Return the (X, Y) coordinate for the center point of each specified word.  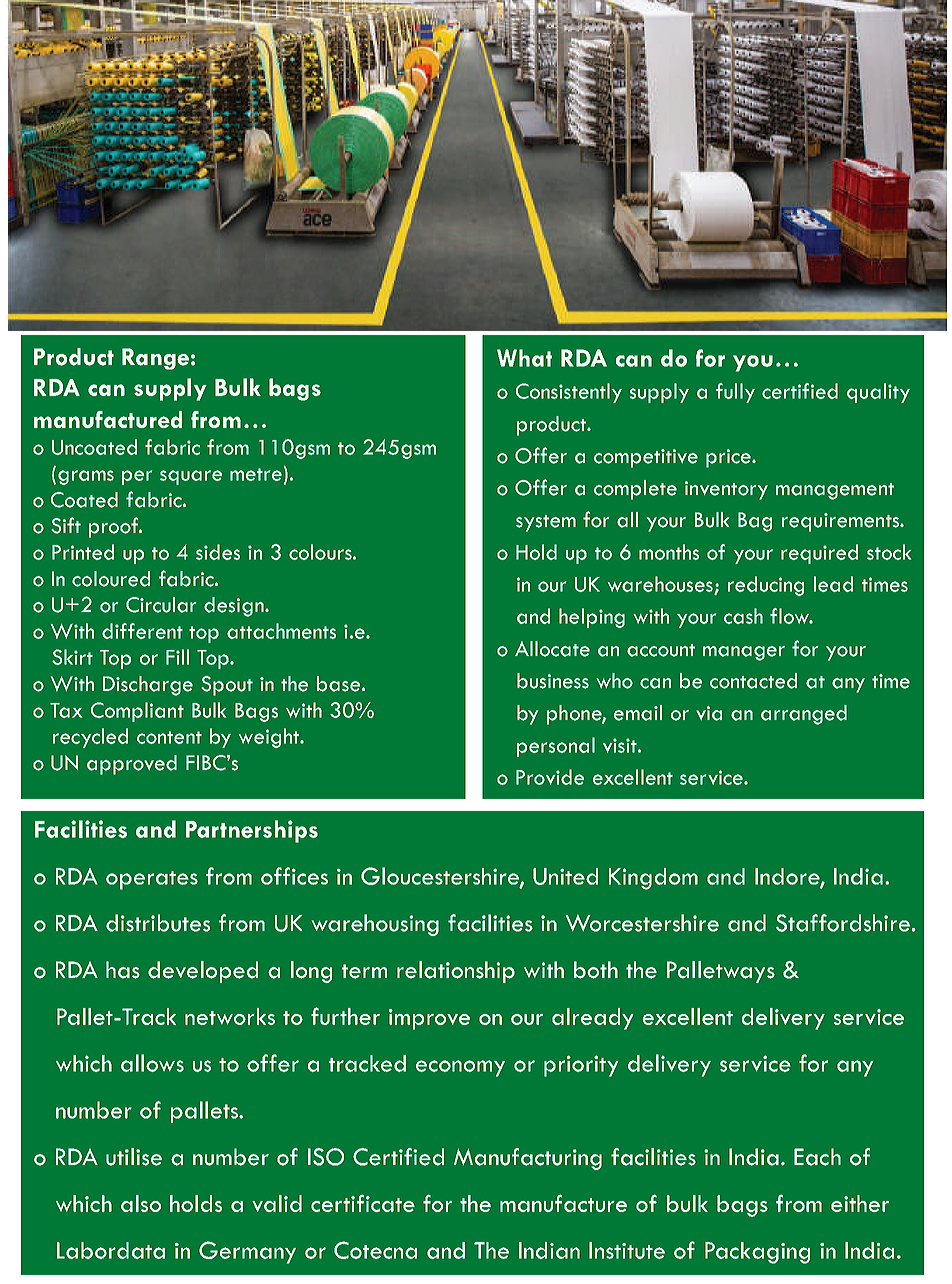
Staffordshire (843, 923)
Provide (550, 777)
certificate (363, 1203)
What (524, 358)
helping (592, 618)
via (709, 713)
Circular (161, 605)
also (141, 1203)
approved (132, 765)
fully (735, 393)
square (191, 477)
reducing (766, 586)
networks (230, 1016)
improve (429, 1019)
